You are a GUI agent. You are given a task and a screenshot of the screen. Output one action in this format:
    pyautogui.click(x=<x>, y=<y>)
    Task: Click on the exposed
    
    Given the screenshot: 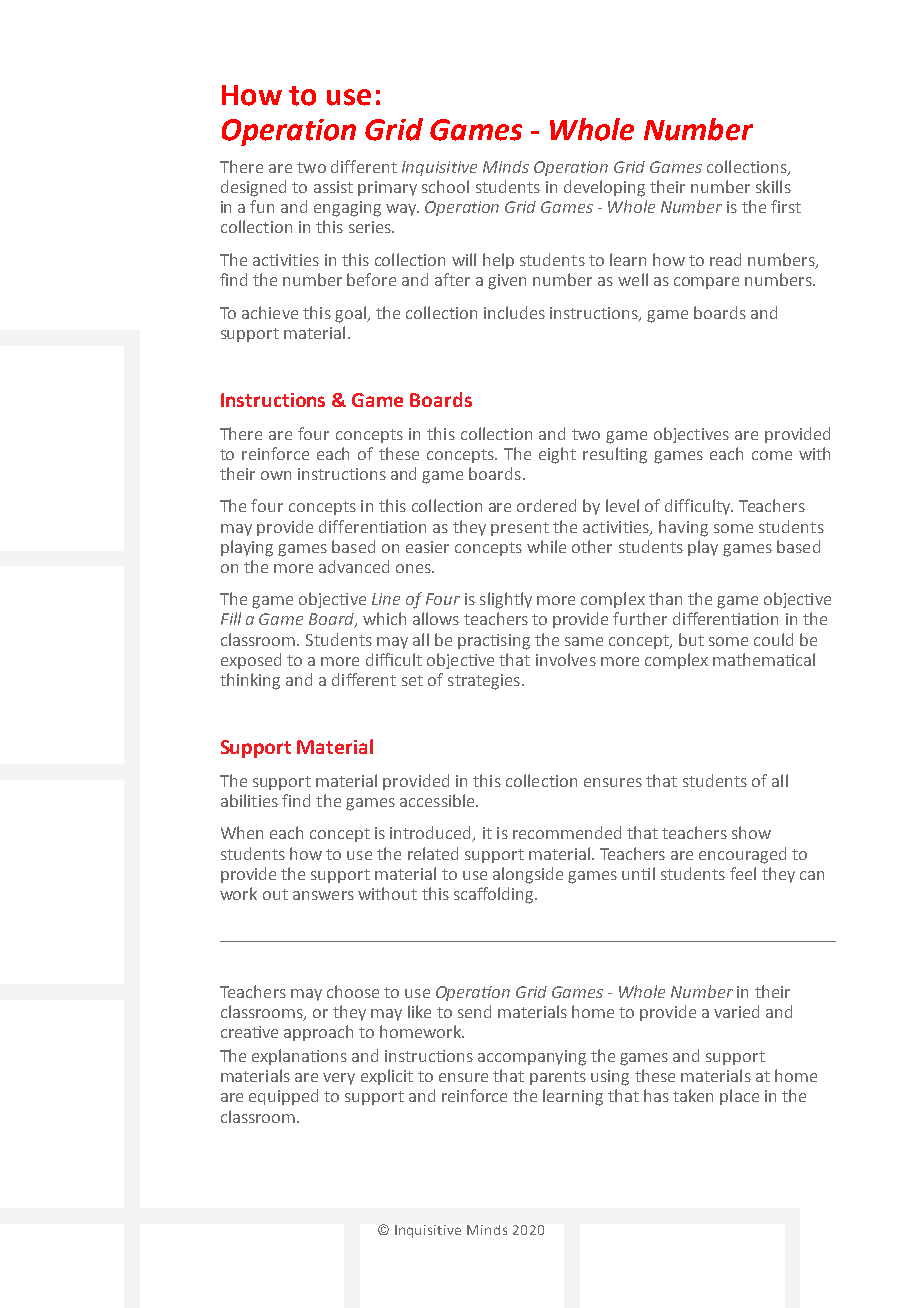 What is the action you would take?
    pyautogui.click(x=251, y=661)
